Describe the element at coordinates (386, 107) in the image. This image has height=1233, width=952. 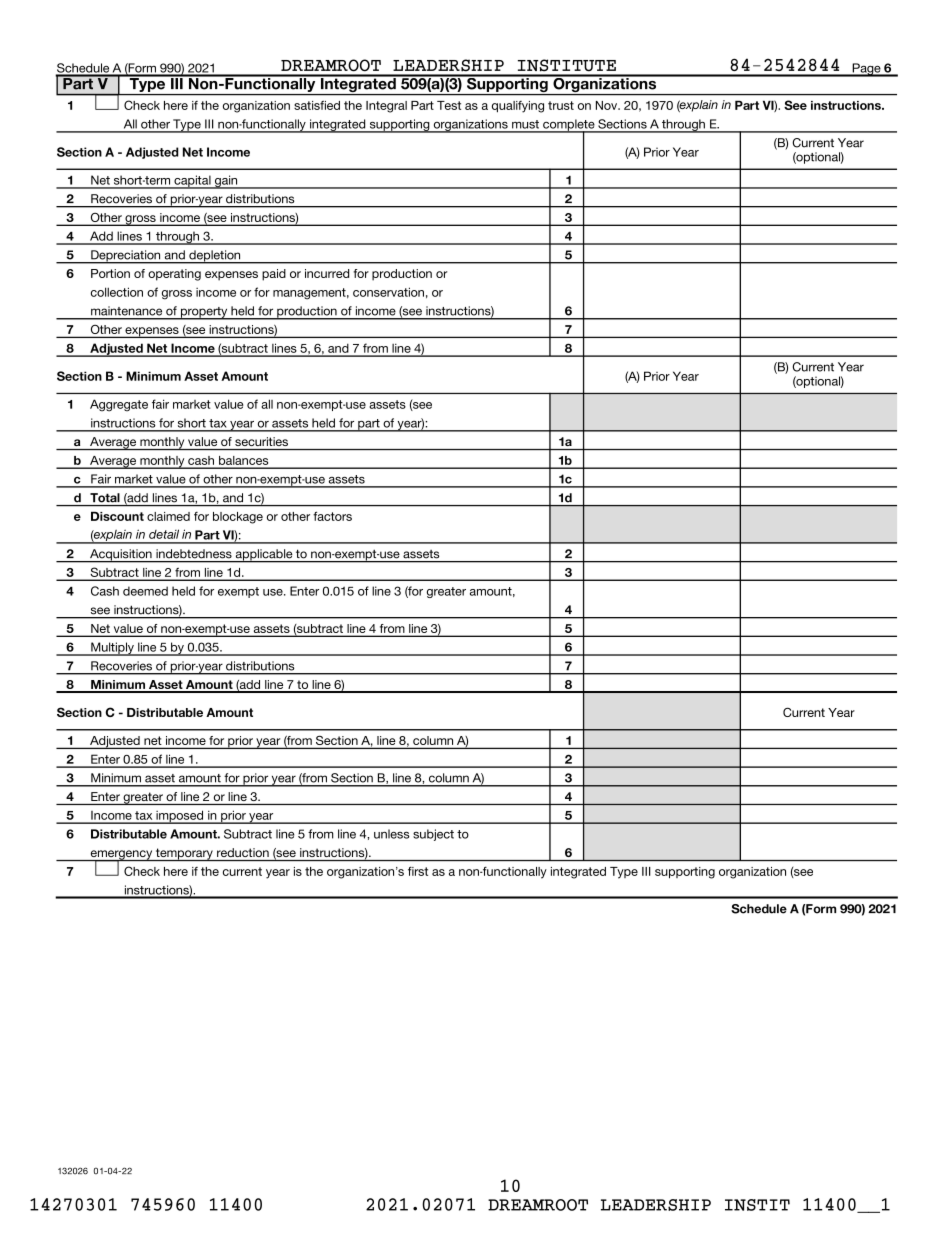
I see `Integral` at that location.
